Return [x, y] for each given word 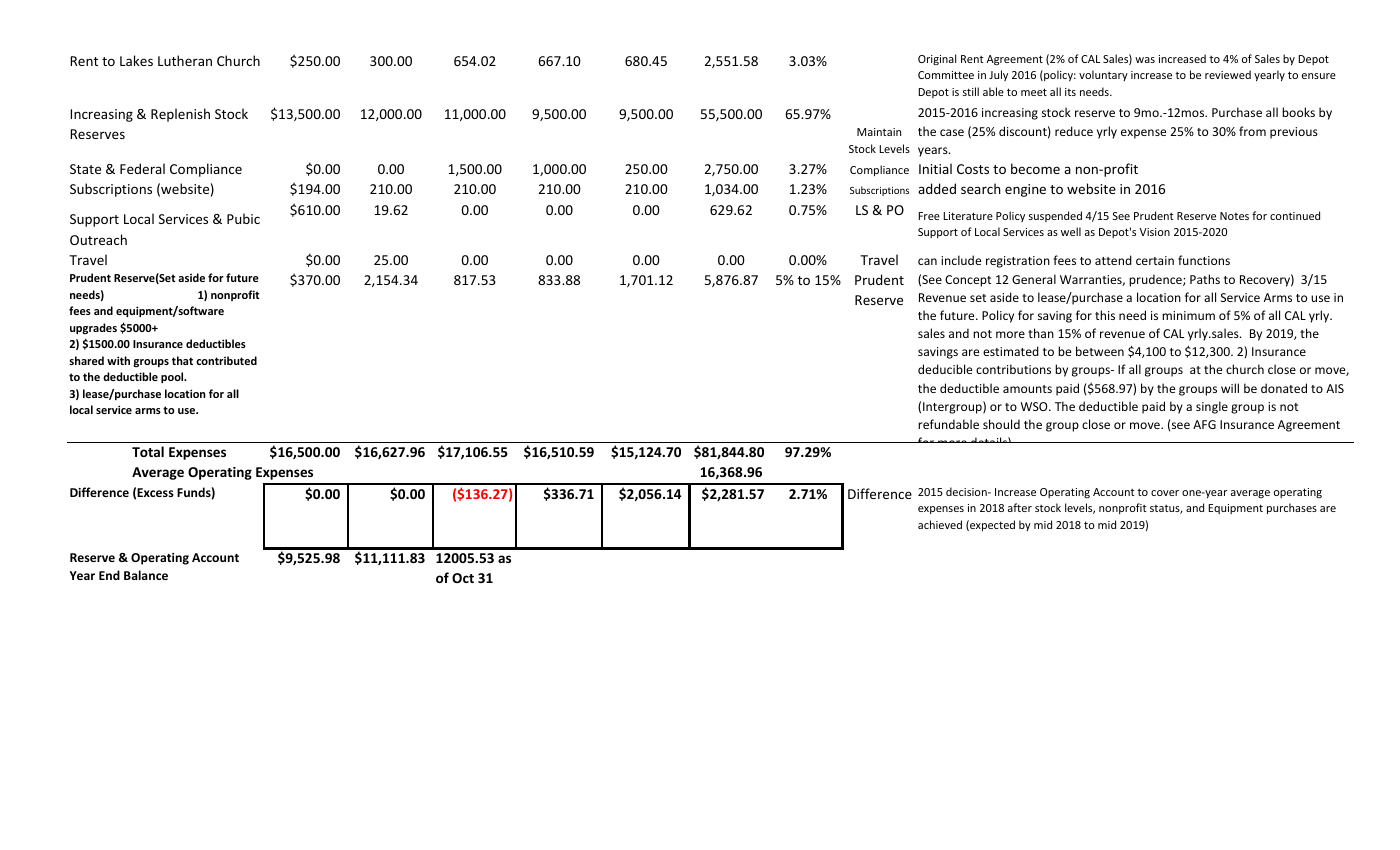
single [1212, 407]
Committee [946, 75]
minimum [1188, 315]
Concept [968, 281]
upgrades [93, 328]
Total [148, 451]
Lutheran [185, 60]
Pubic [243, 218]
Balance [146, 575]
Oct [463, 578]
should [1001, 424]
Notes [1234, 216]
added [937, 188]
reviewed [1228, 74]
